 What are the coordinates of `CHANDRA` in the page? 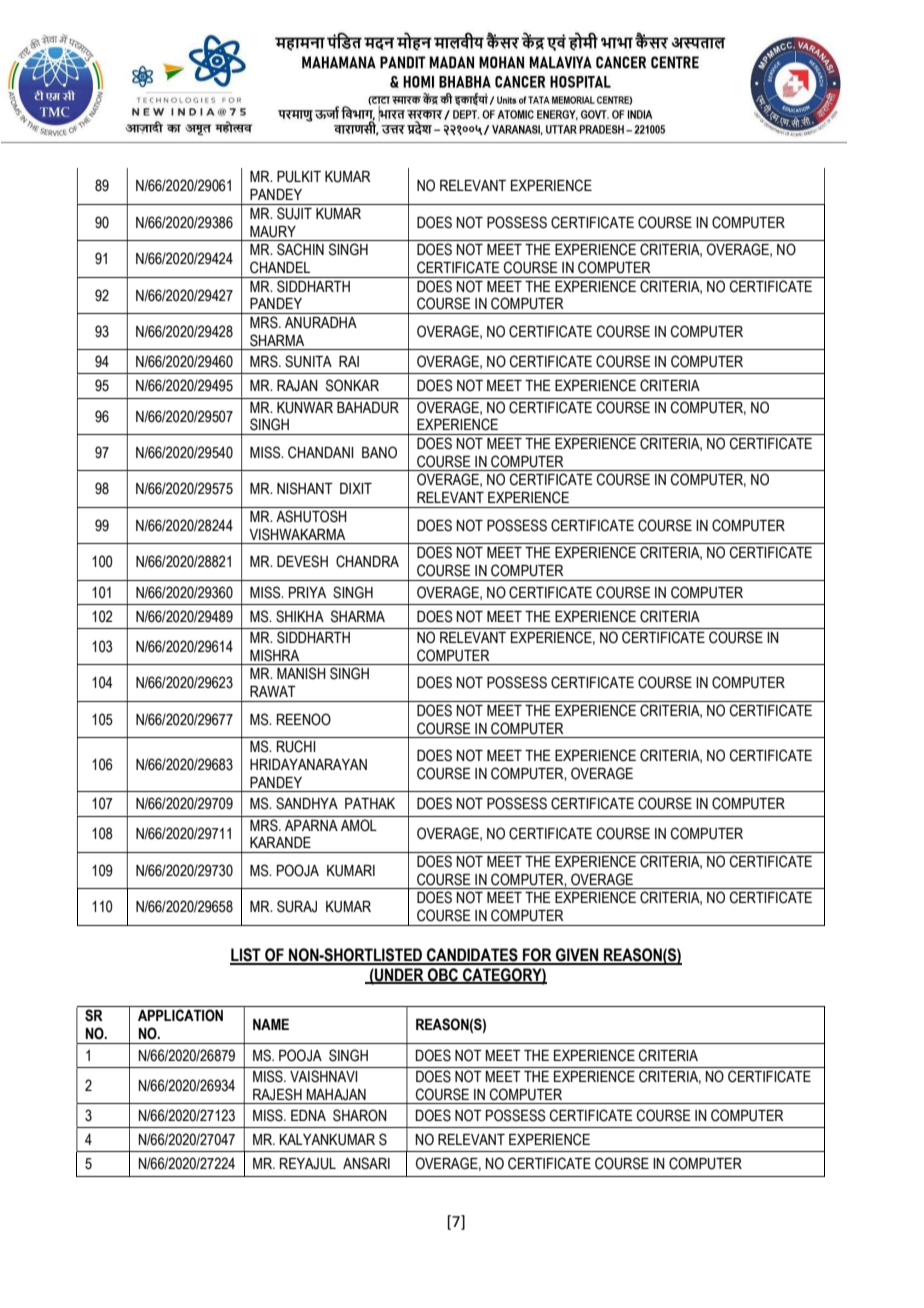 It's located at (367, 561).
